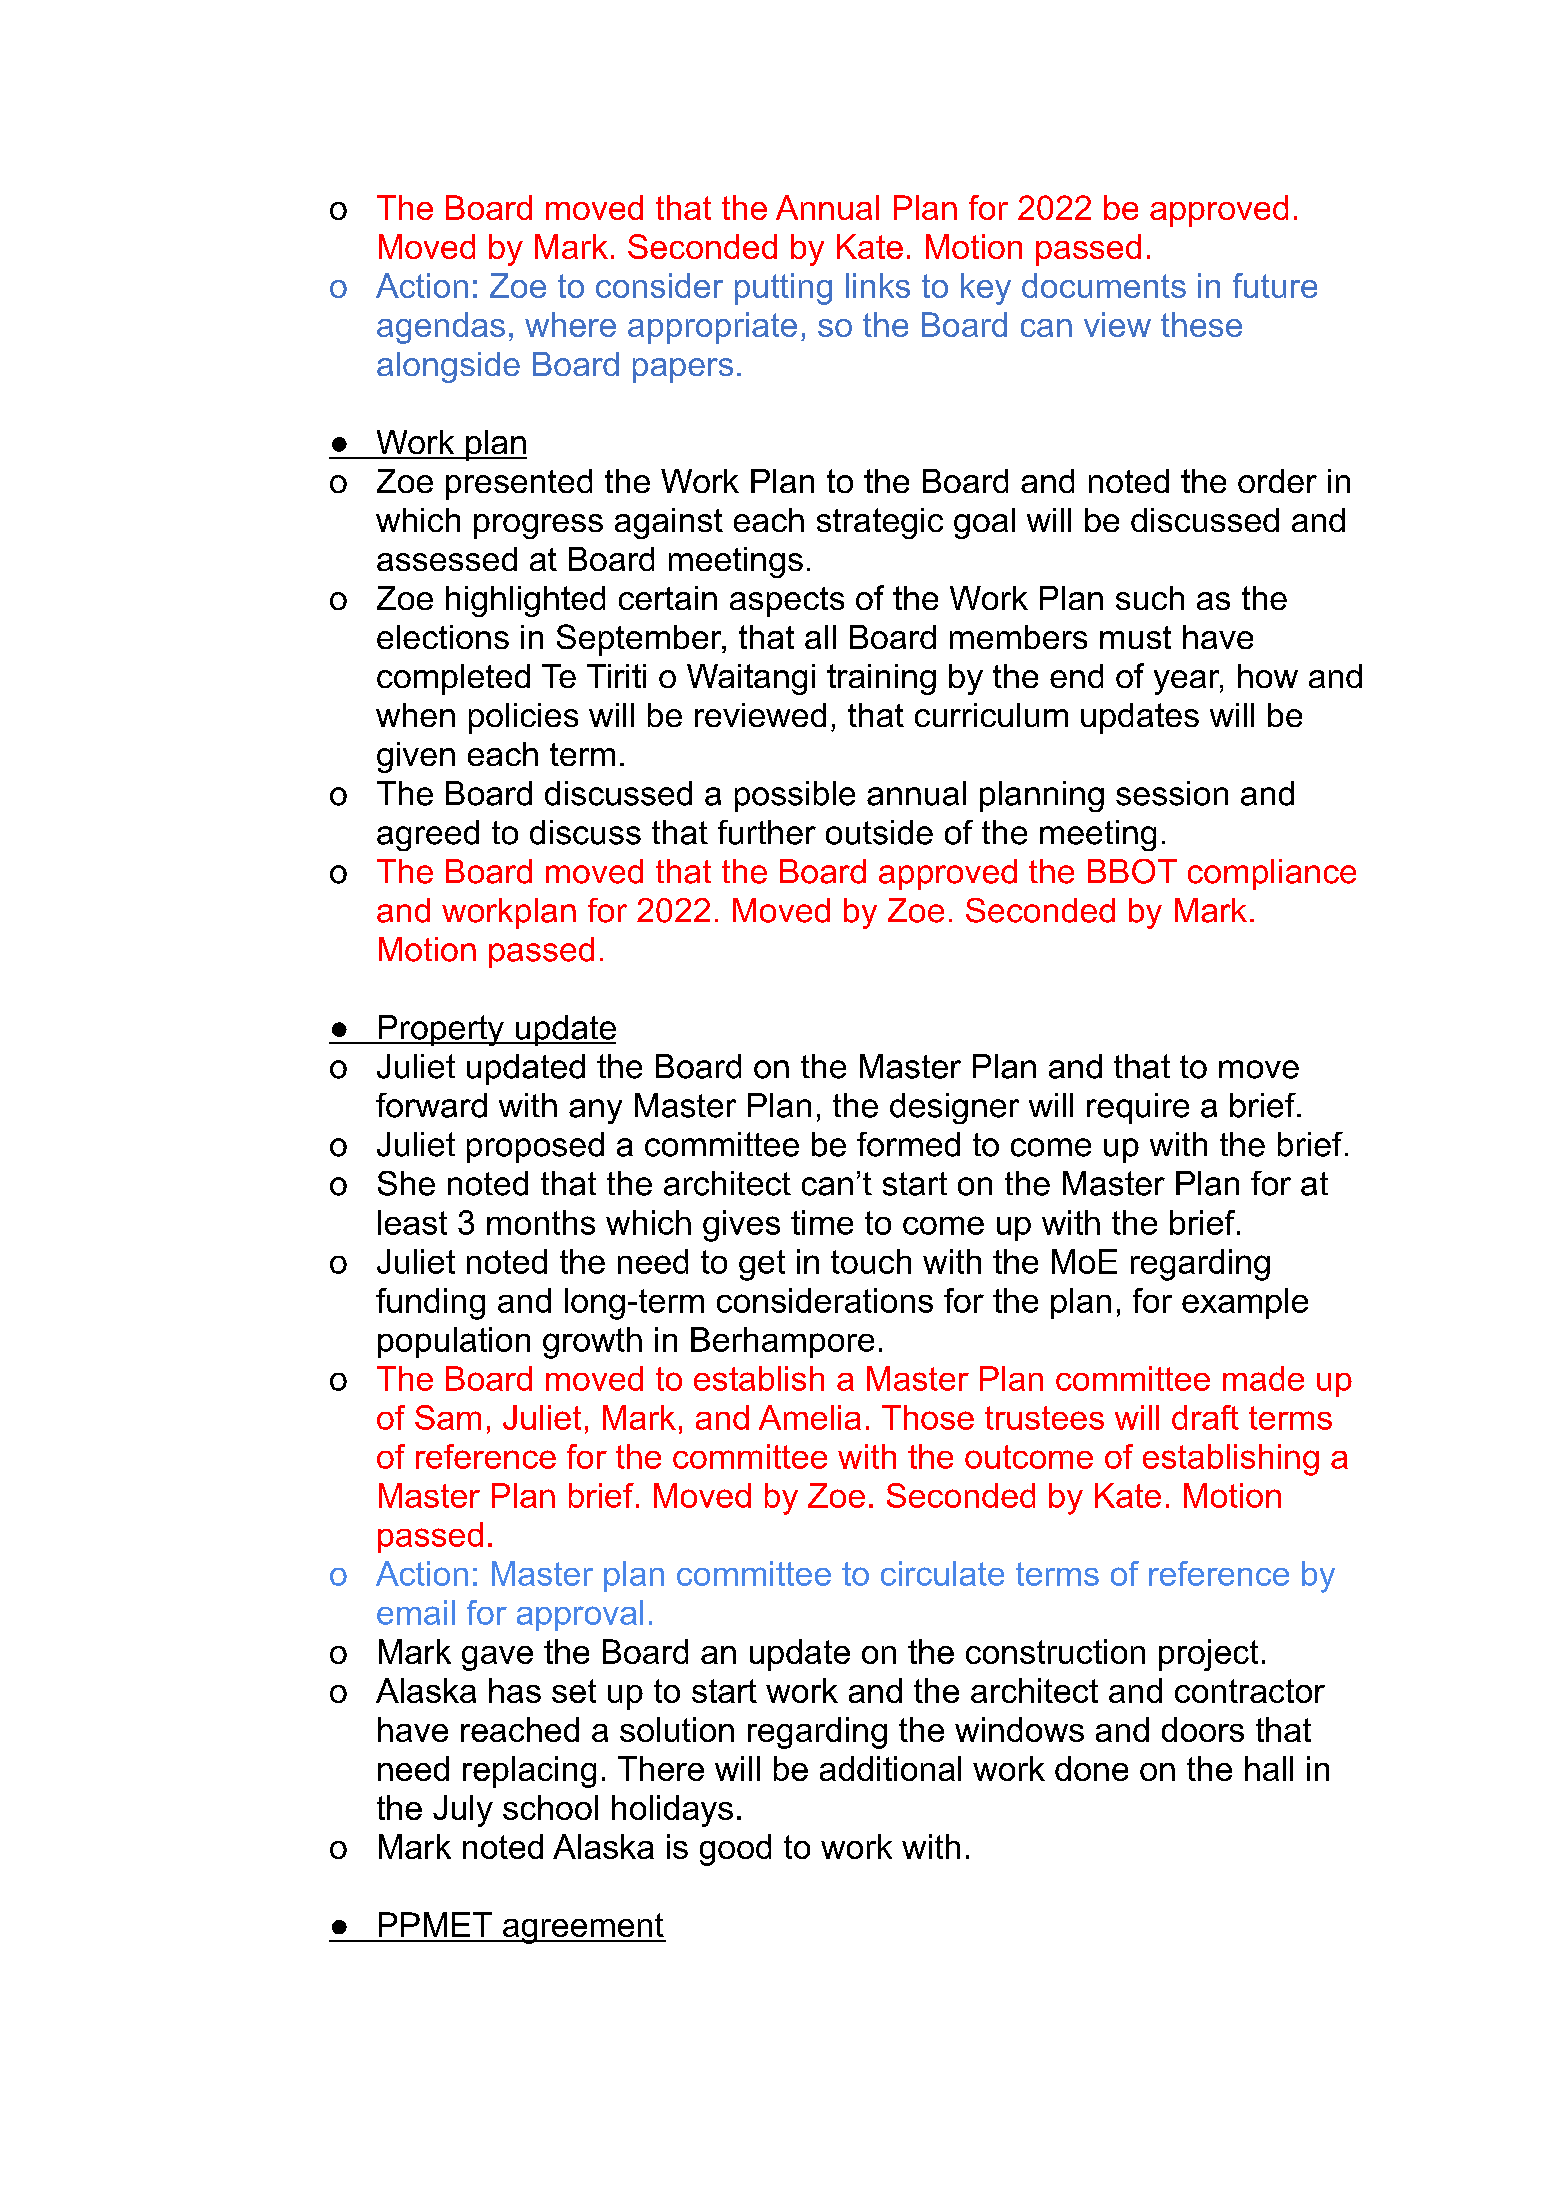  Describe the element at coordinates (735, 1850) in the page. I see `good` at that location.
